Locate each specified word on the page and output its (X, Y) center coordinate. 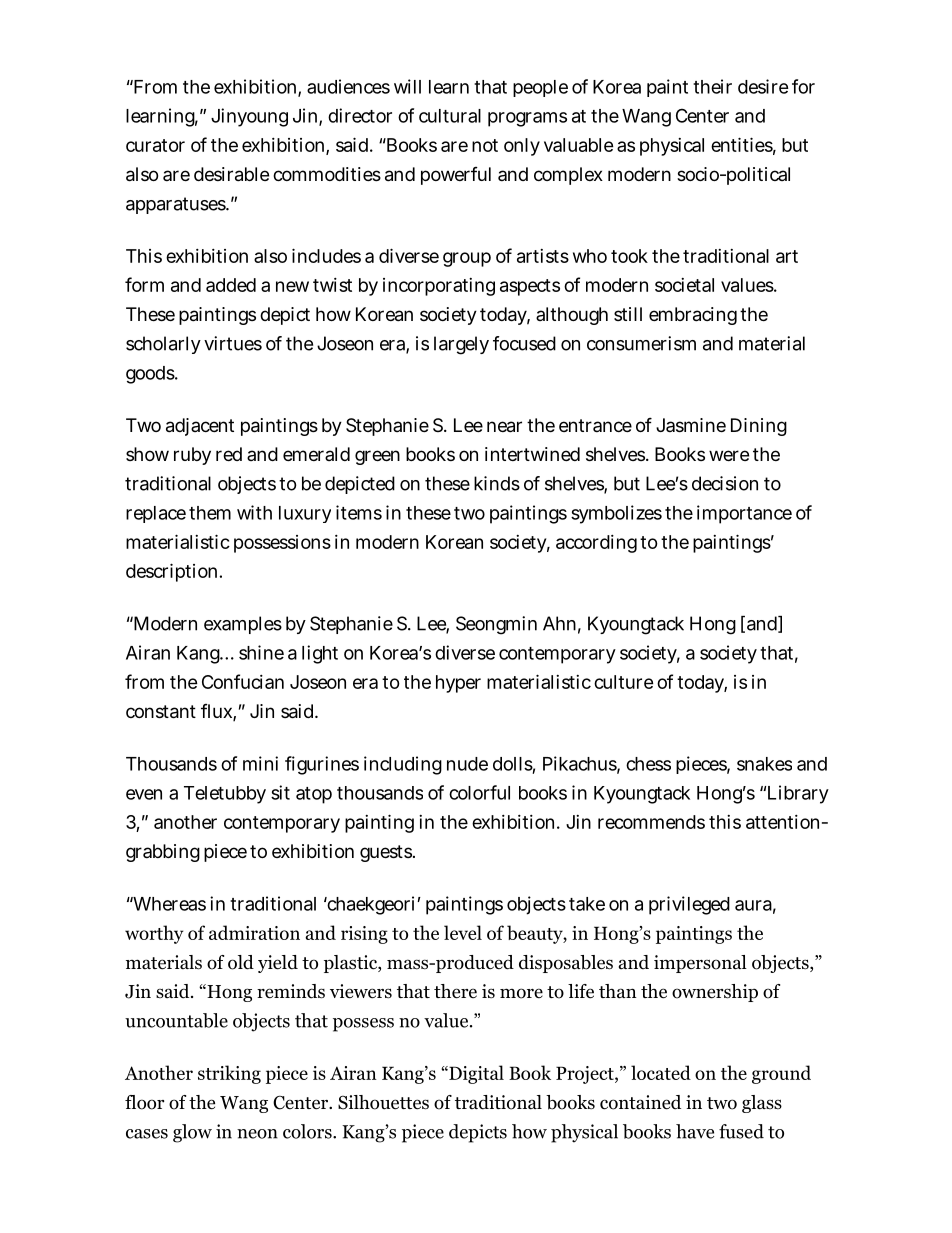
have (695, 1131)
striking (229, 1074)
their (712, 86)
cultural (450, 116)
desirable (231, 174)
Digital (475, 1074)
